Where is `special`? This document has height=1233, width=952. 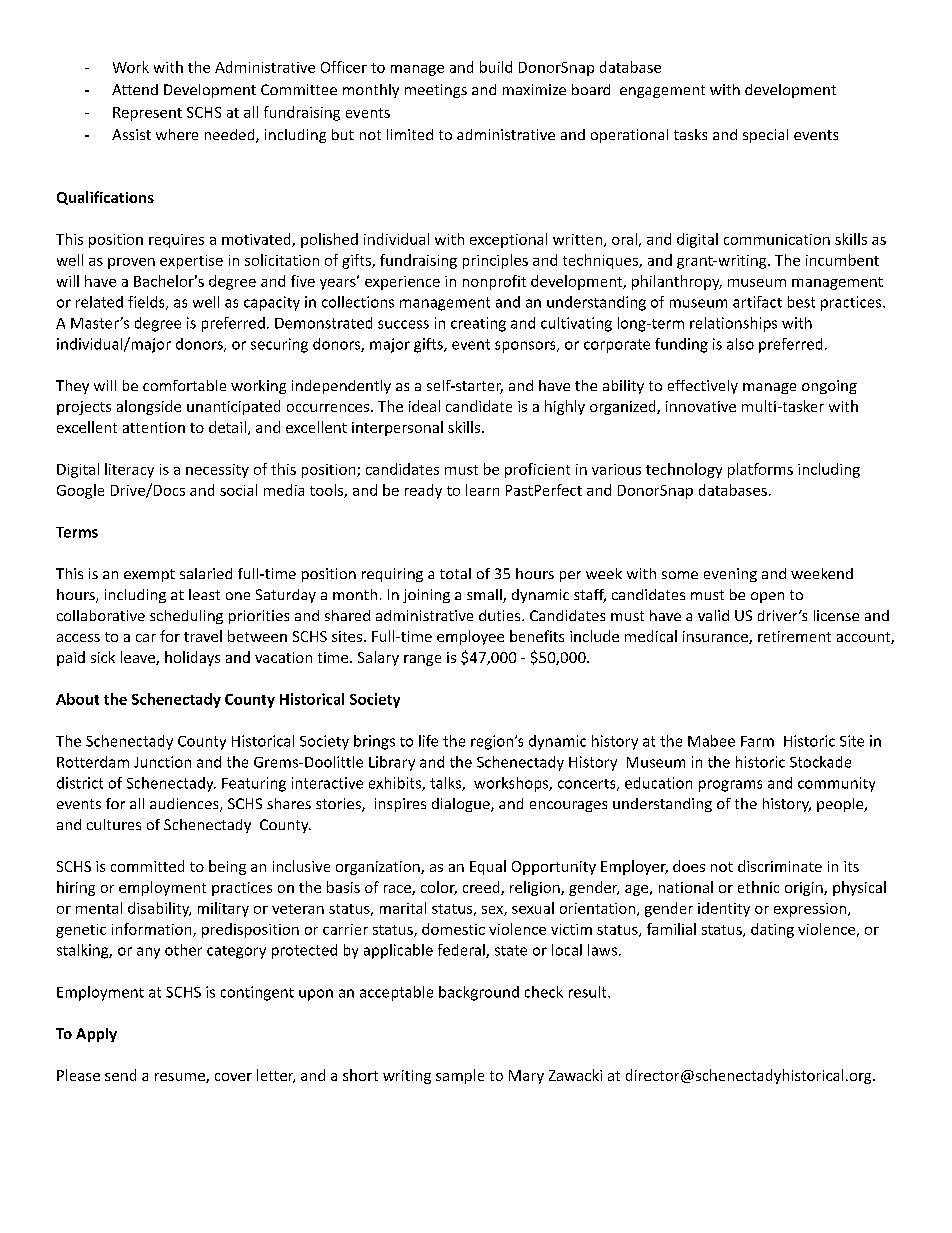
special is located at coordinates (765, 136).
